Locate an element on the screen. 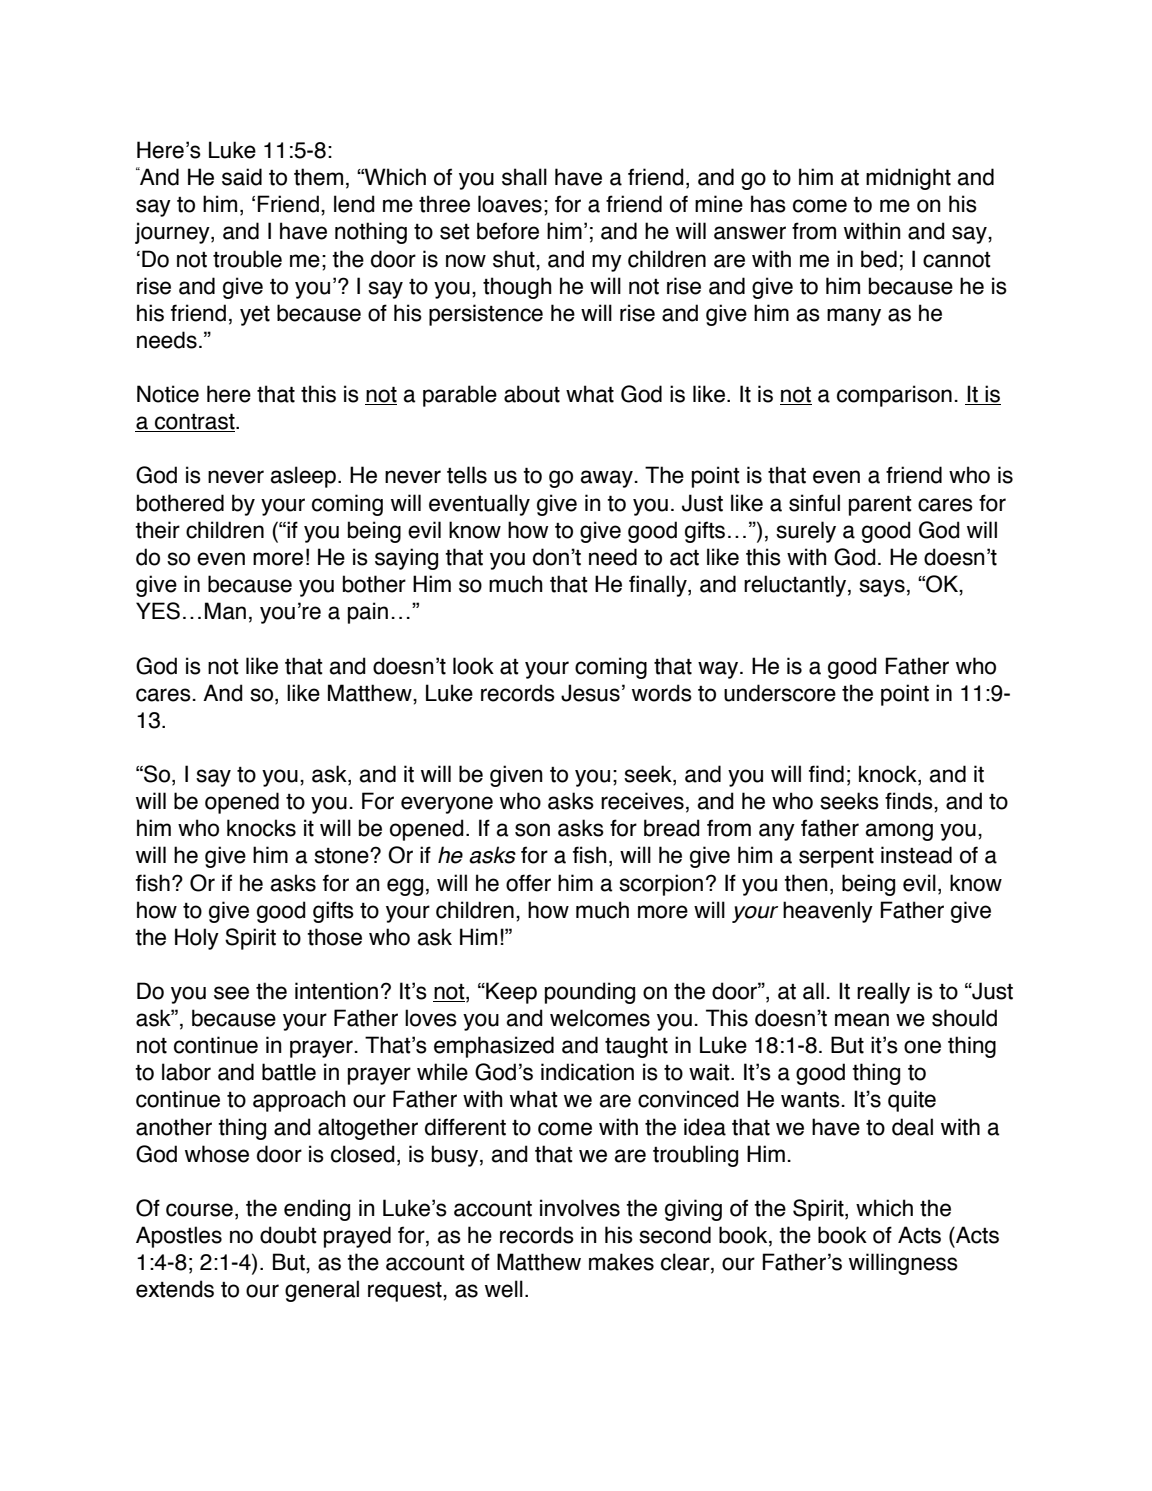 The width and height of the screenshot is (1152, 1491). loaves is located at coordinates (510, 204).
